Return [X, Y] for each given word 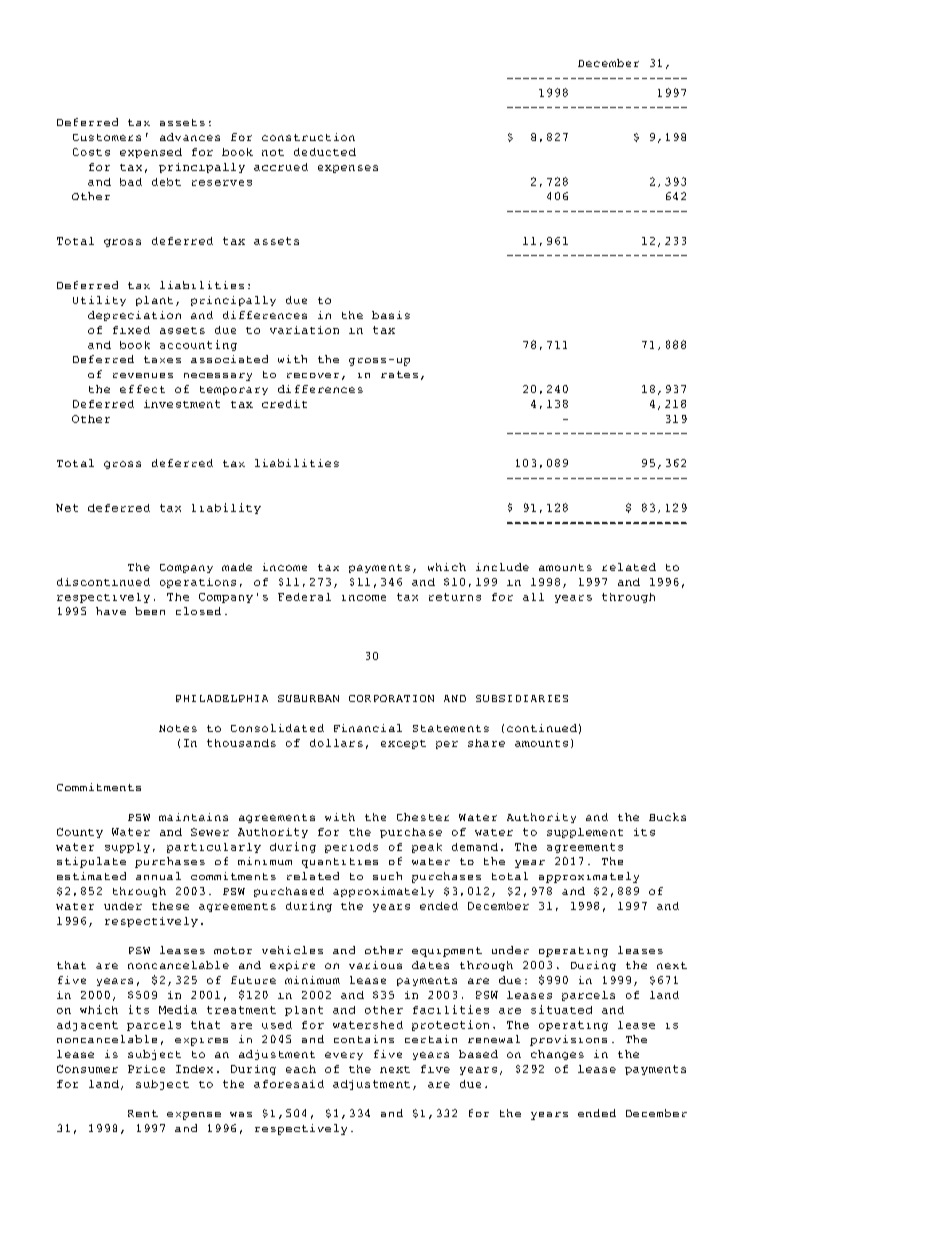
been [150, 611]
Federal [304, 597]
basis [391, 315]
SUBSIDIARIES [522, 698]
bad [131, 182]
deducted [325, 152]
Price [146, 1069]
